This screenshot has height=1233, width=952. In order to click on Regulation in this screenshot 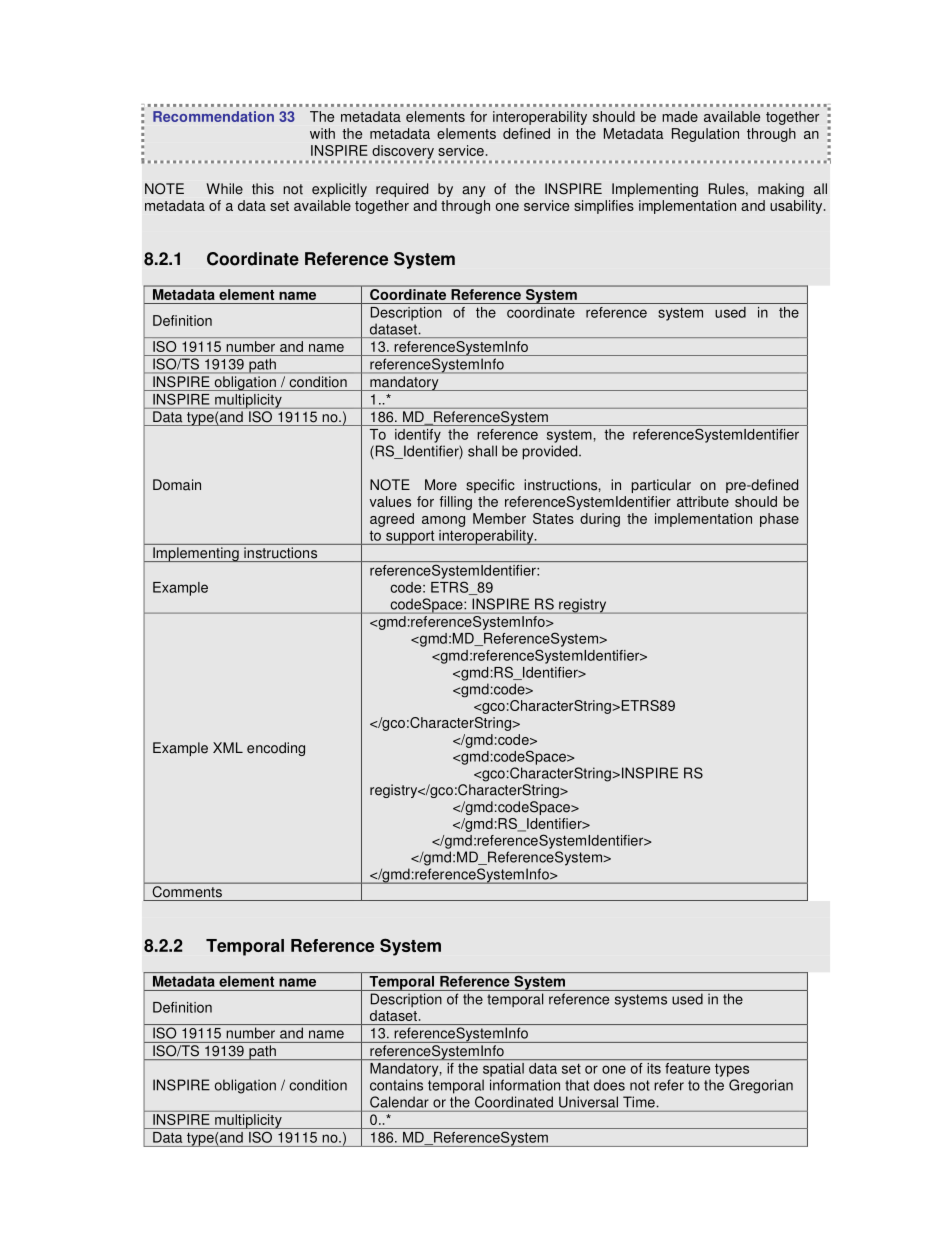, I will do `click(705, 135)`.
